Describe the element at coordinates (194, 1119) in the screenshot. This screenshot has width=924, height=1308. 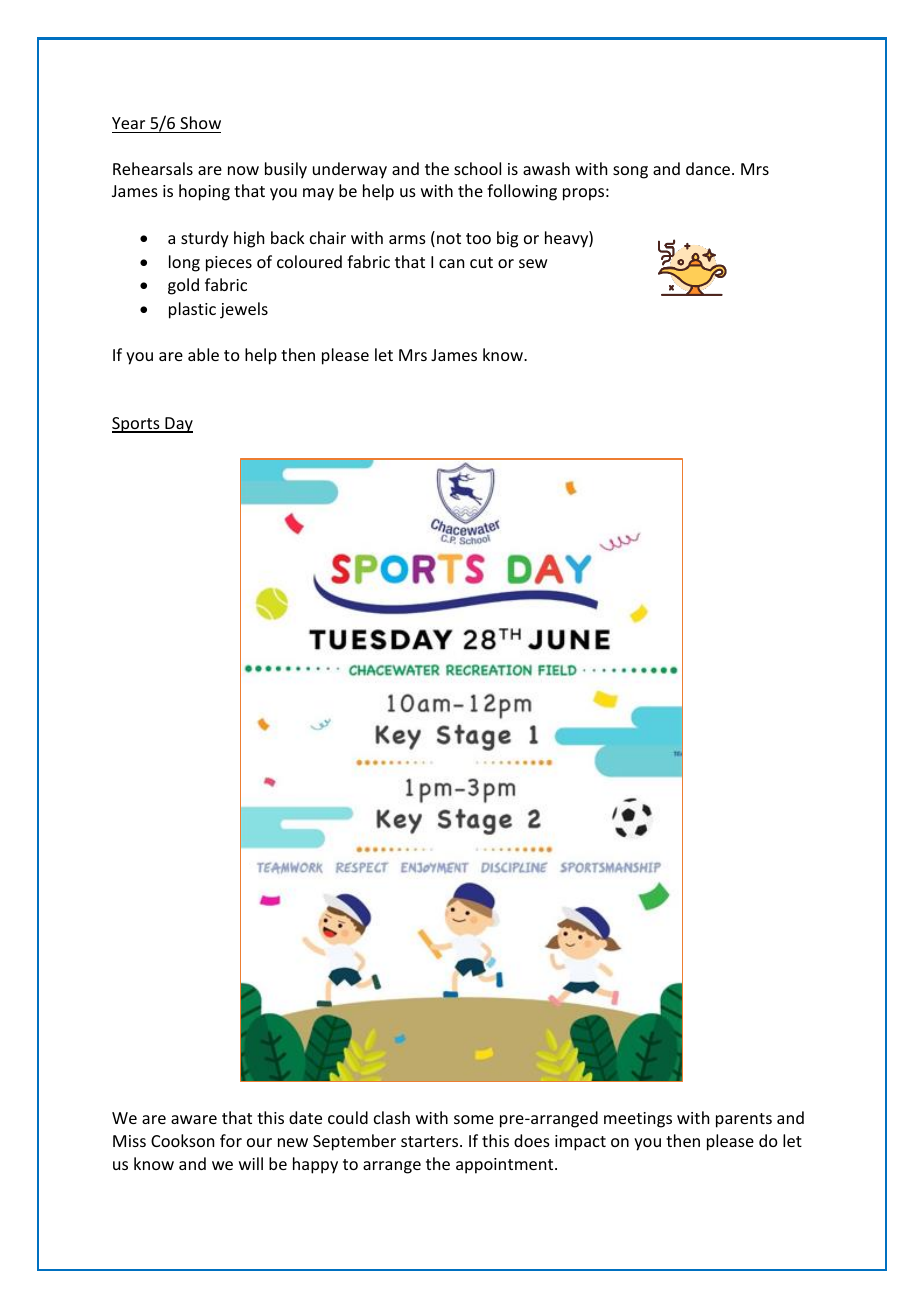
I see `aware` at that location.
